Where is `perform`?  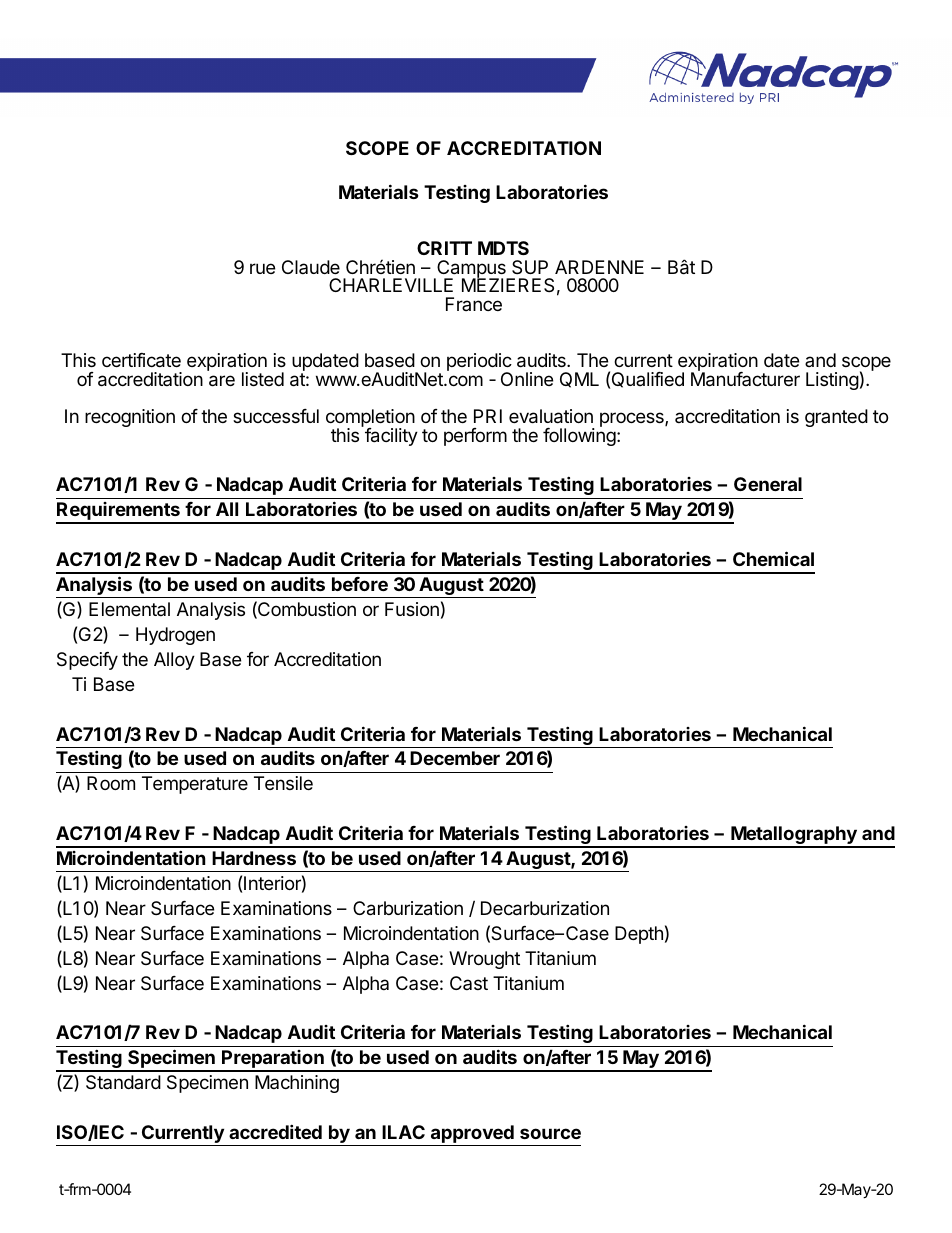
perform is located at coordinates (475, 437).
